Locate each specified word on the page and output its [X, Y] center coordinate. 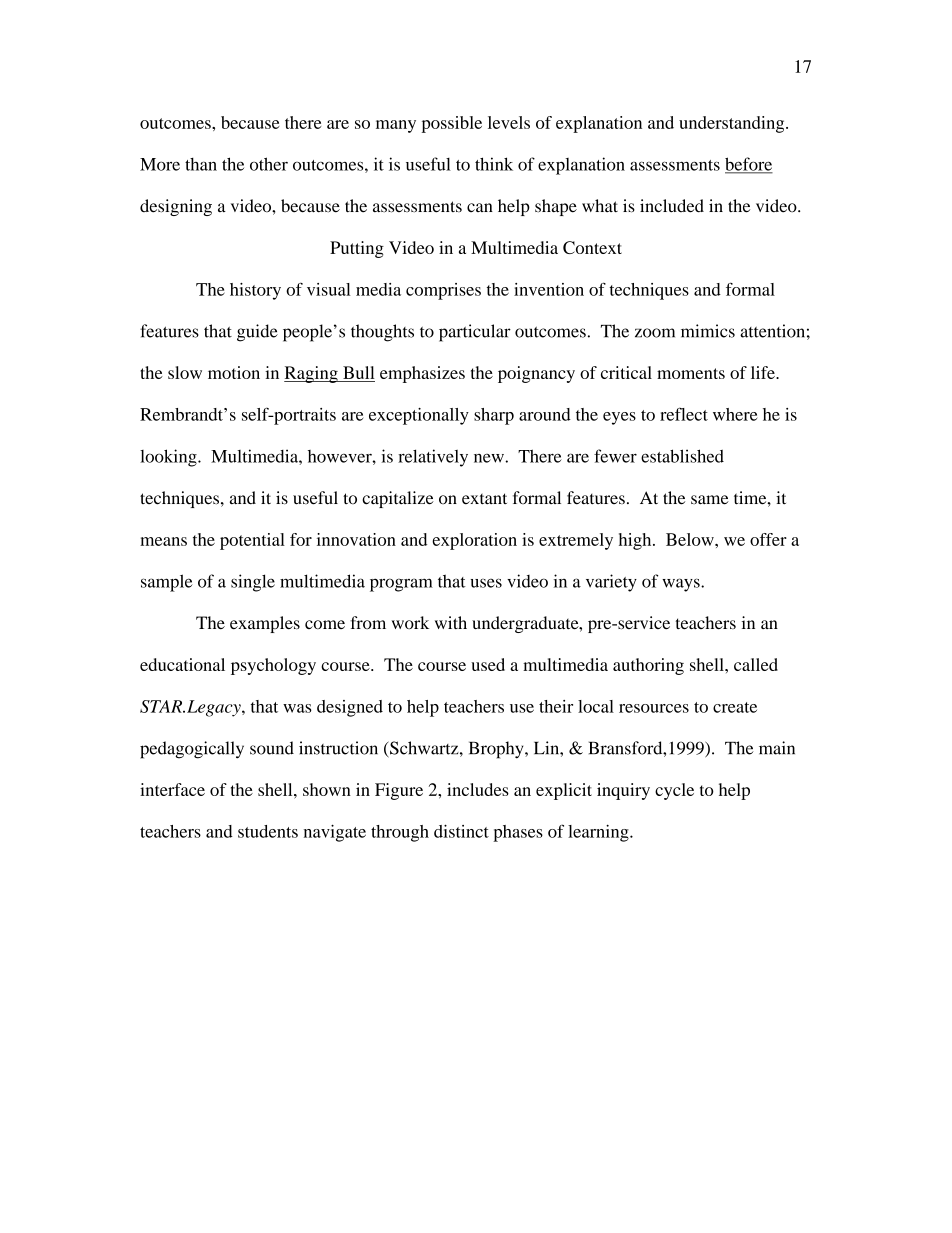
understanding [733, 124]
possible [452, 124]
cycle [674, 791]
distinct [461, 831]
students [268, 831]
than [201, 164]
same [710, 500]
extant [484, 499]
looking [169, 458]
